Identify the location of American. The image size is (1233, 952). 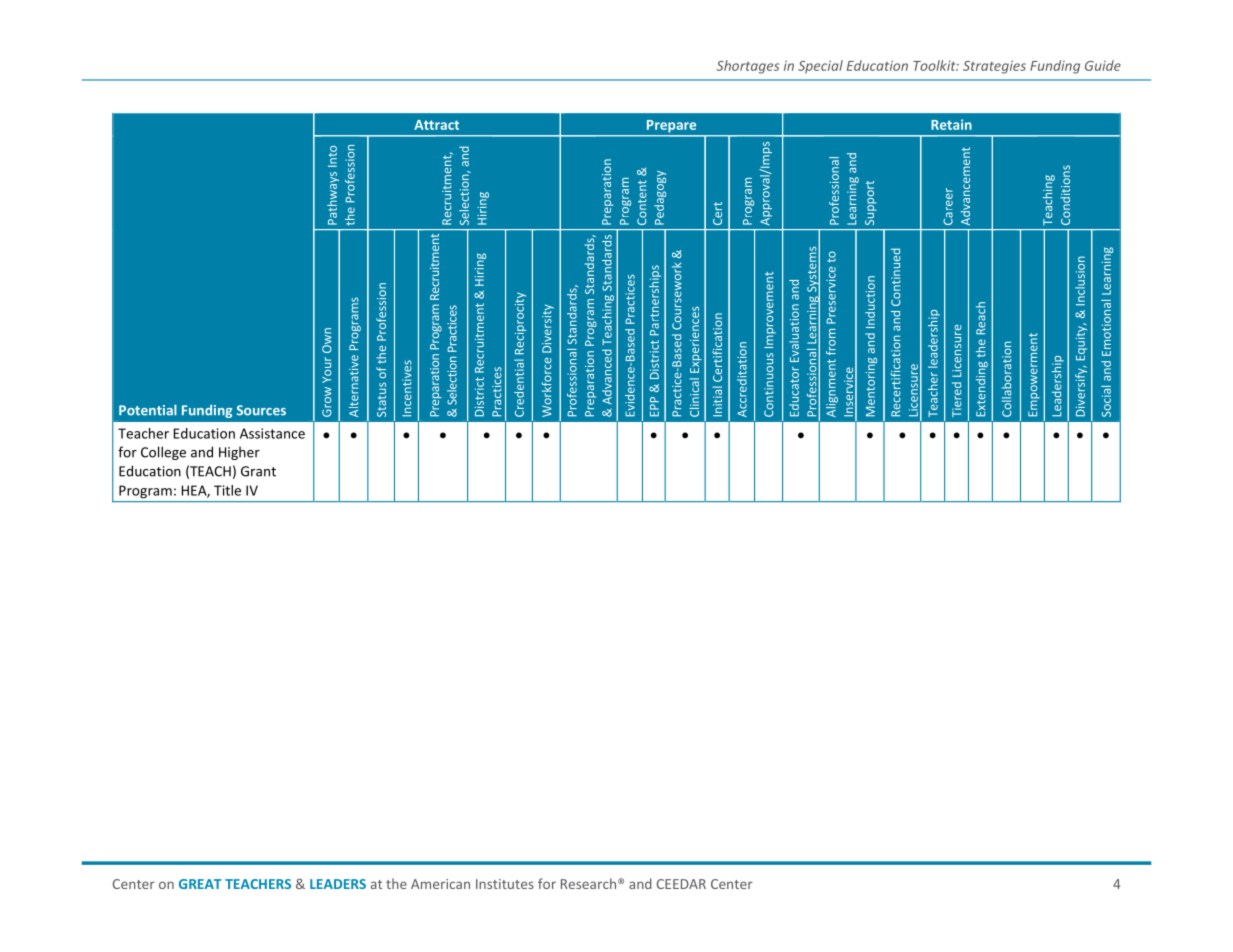
(440, 884).
